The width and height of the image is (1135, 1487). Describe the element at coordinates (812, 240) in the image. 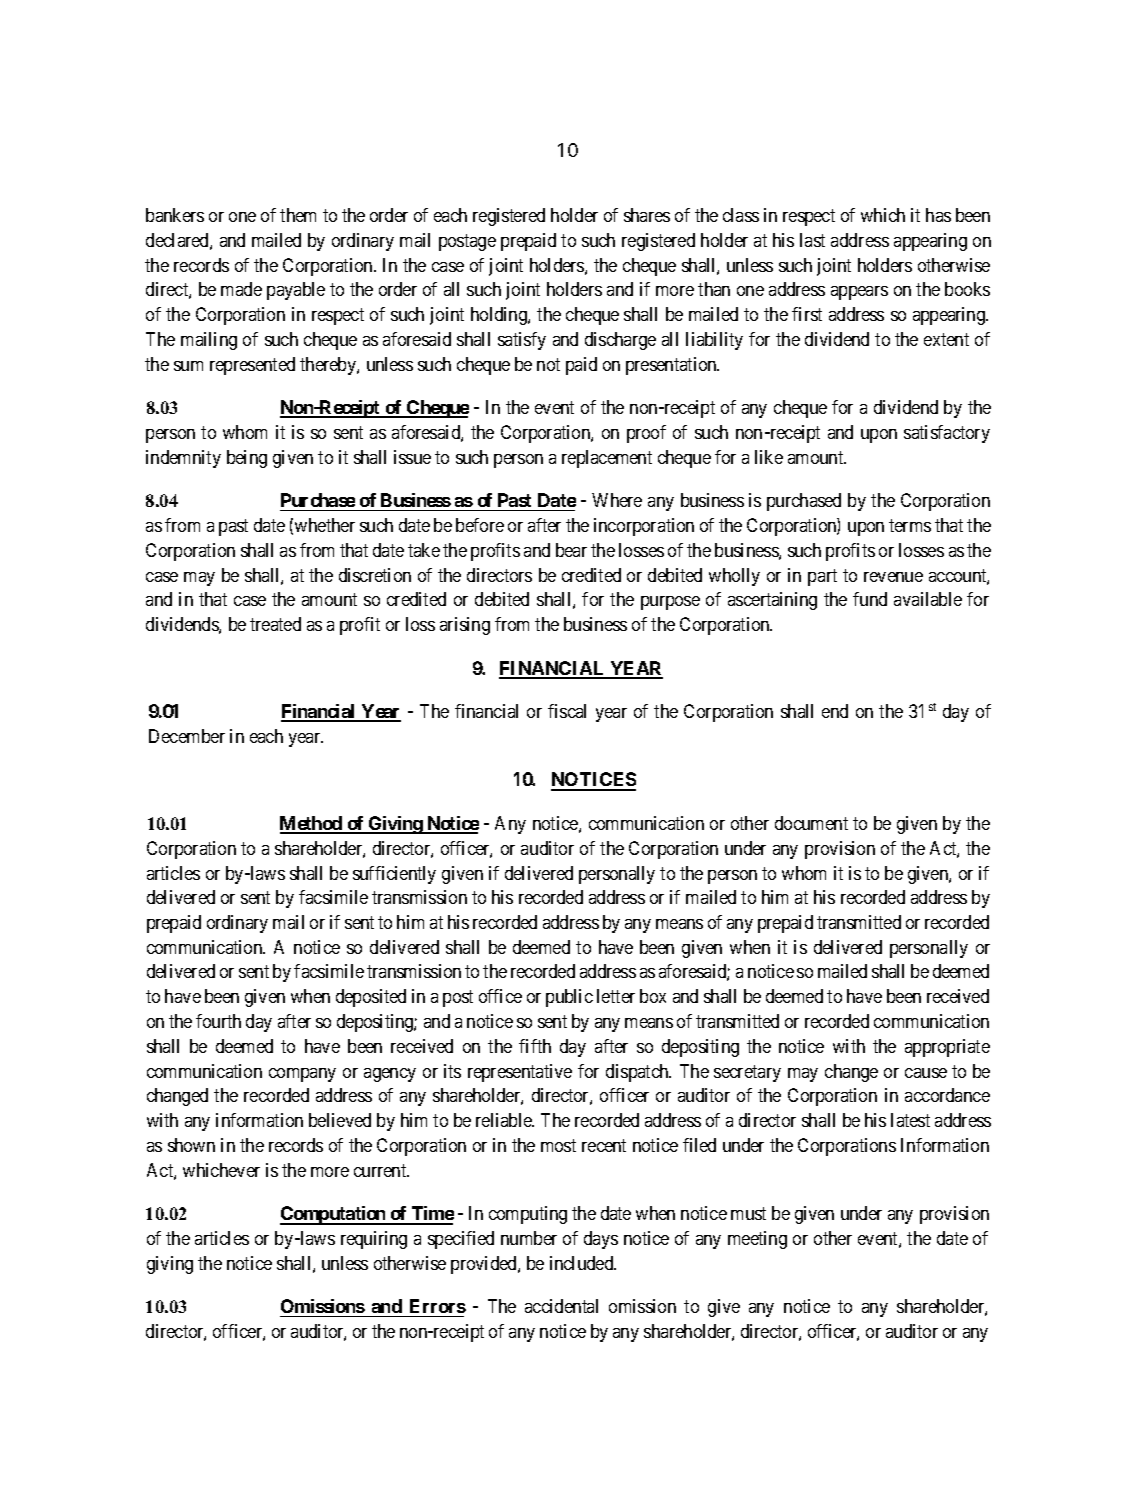

I see `last` at that location.
